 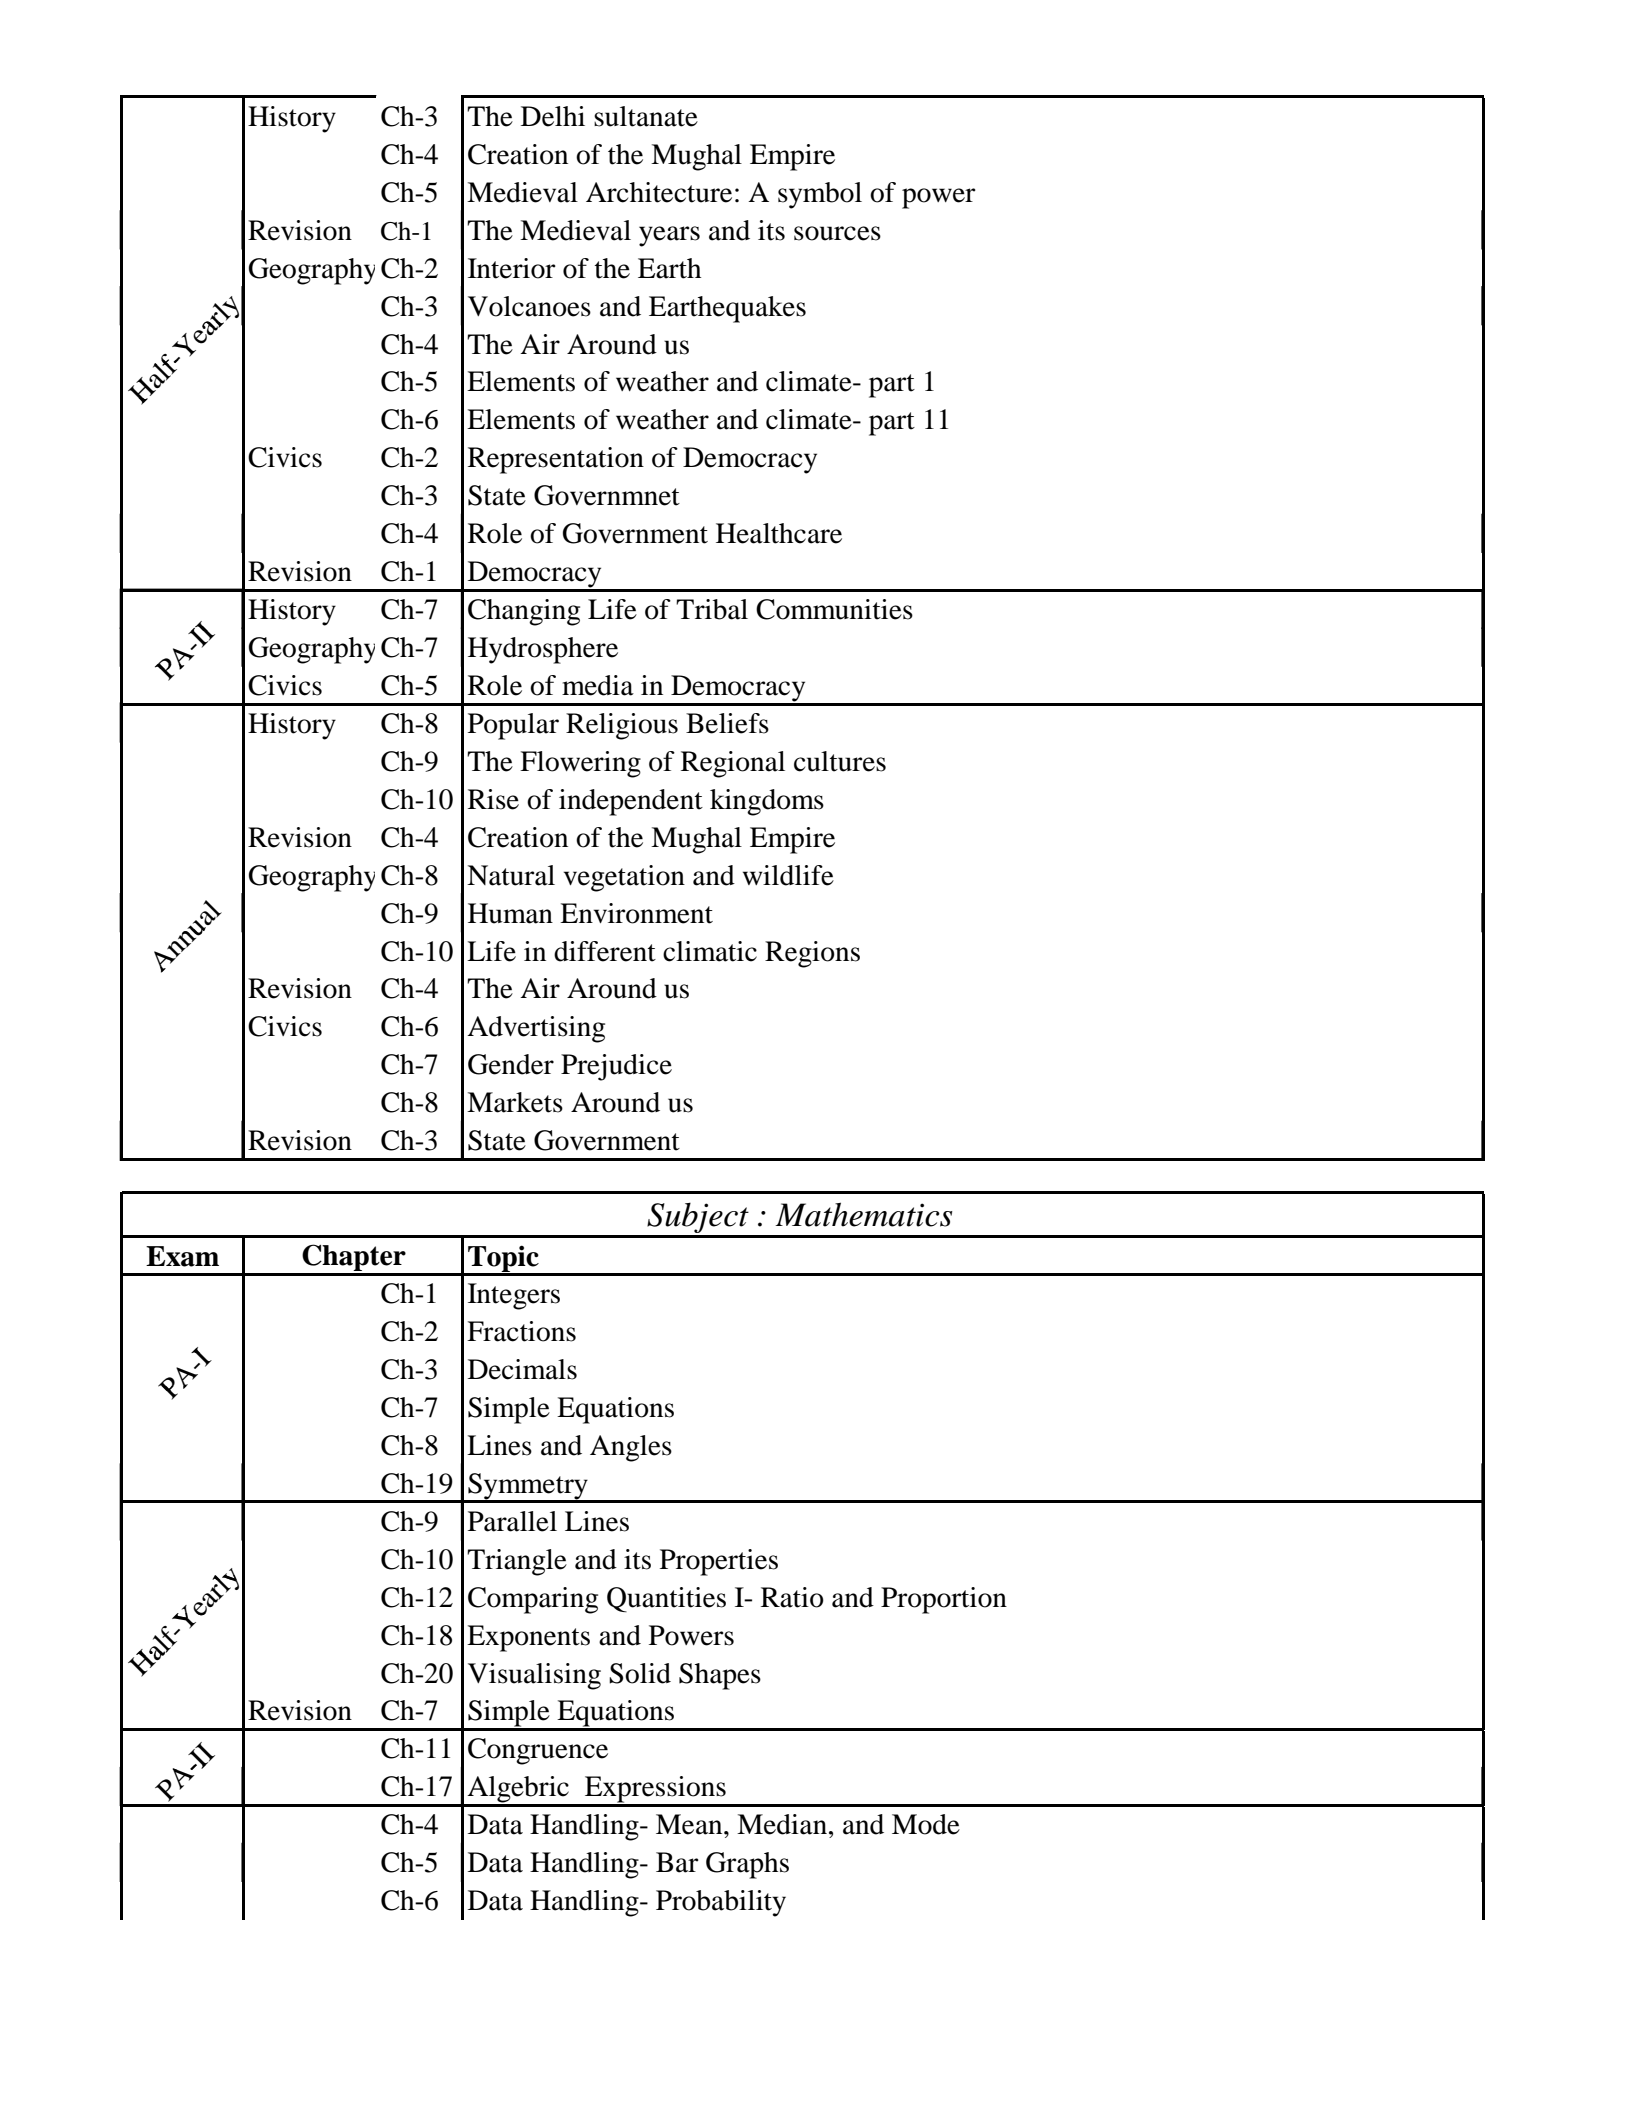 I want to click on Delhi, so click(x=553, y=116).
